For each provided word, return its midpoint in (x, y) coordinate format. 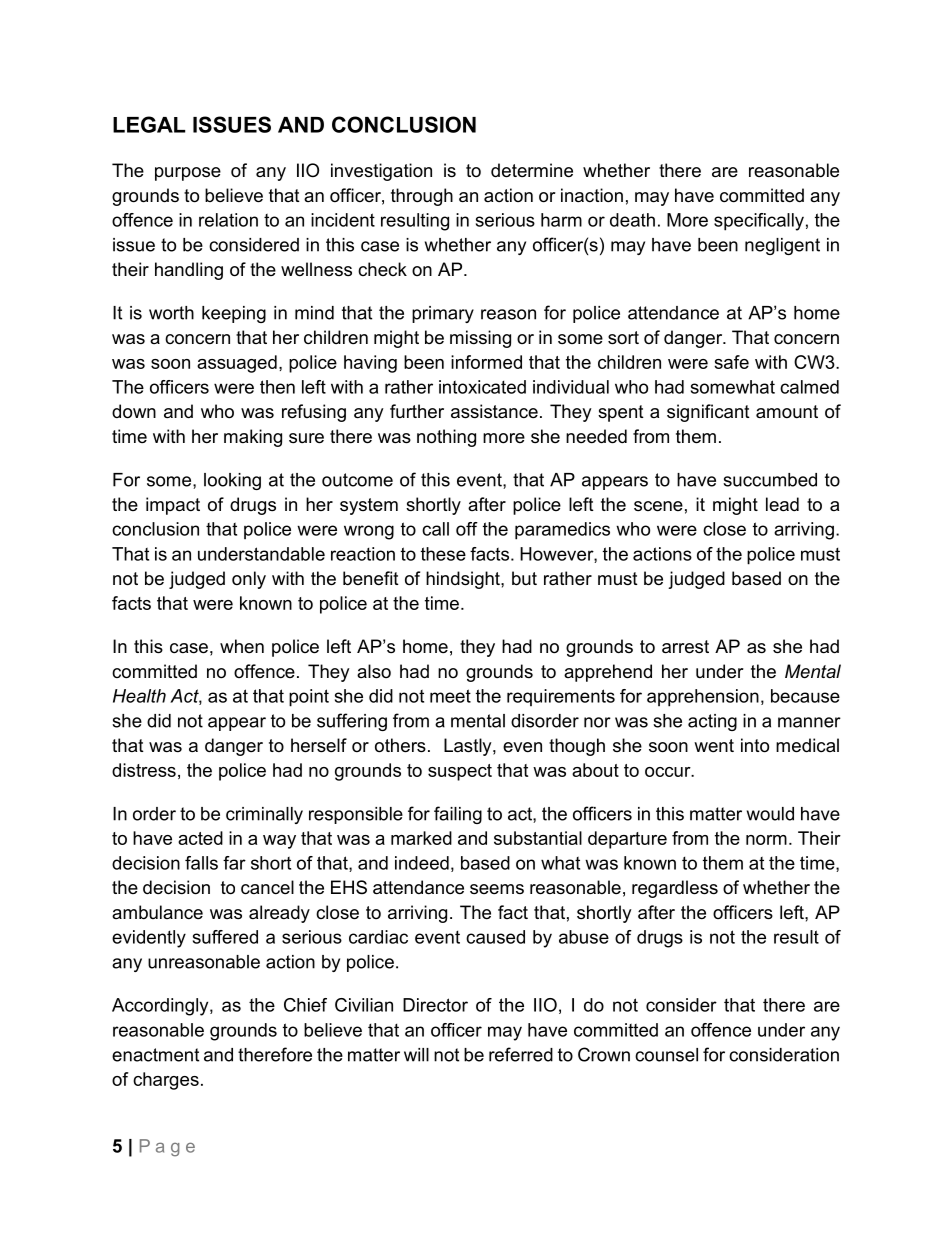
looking (232, 481)
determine (532, 170)
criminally (264, 815)
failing (458, 815)
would (770, 814)
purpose (188, 174)
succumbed (770, 480)
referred (521, 1054)
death (632, 220)
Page (167, 1148)
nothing (446, 438)
